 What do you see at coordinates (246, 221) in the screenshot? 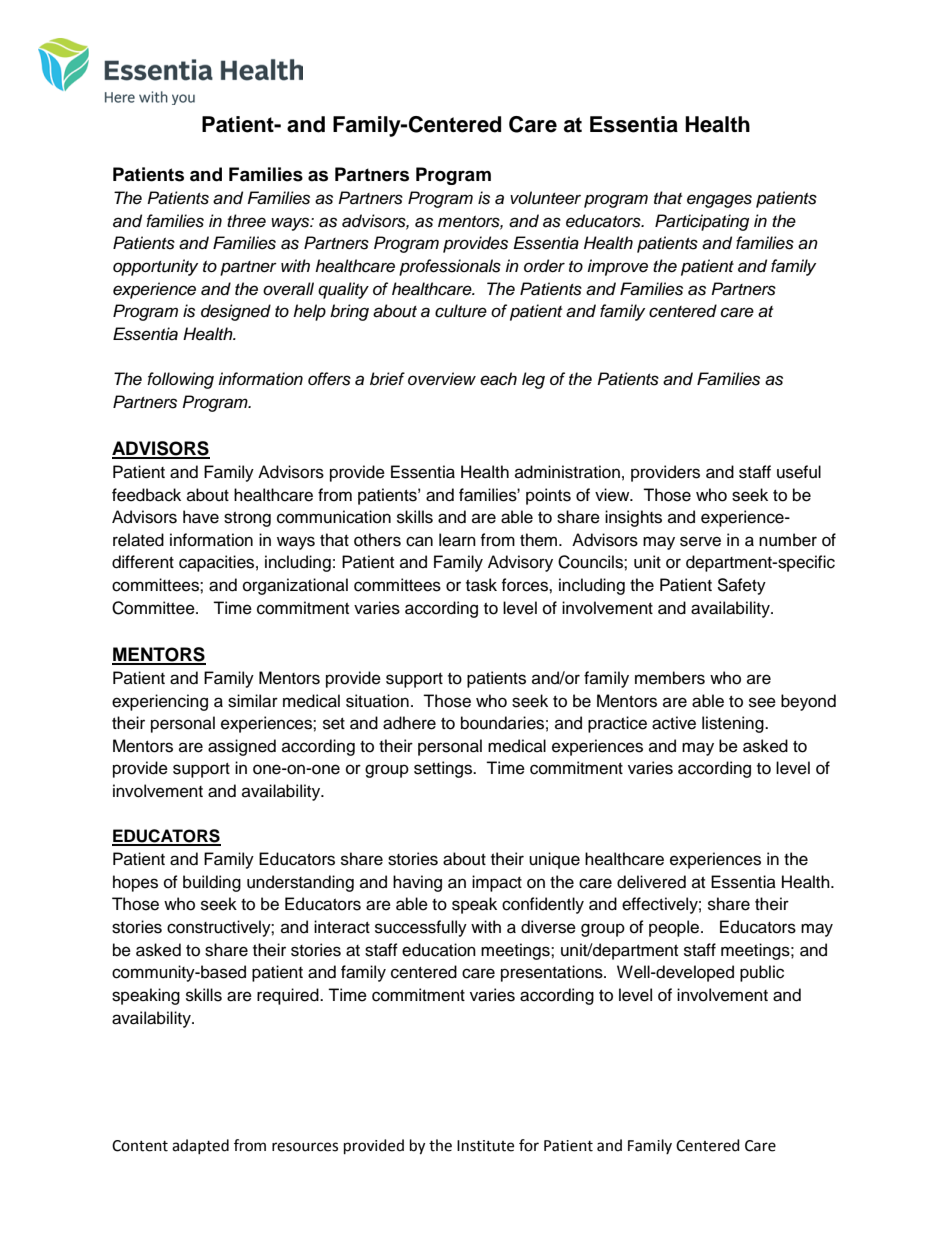
I see `three` at bounding box center [246, 221].
